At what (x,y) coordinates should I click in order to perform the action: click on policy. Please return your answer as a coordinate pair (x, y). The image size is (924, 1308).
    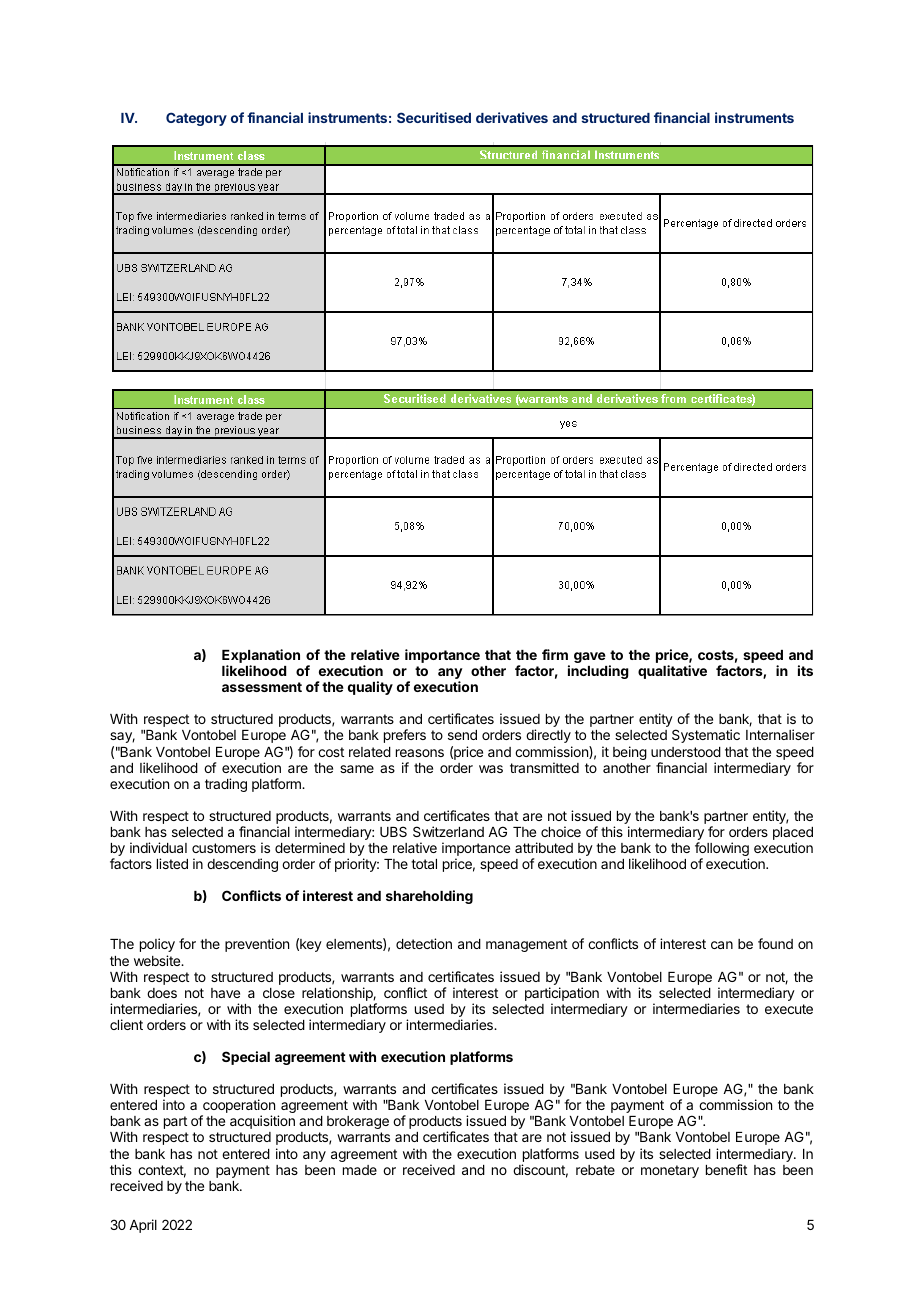
    Looking at the image, I should click on (157, 945).
